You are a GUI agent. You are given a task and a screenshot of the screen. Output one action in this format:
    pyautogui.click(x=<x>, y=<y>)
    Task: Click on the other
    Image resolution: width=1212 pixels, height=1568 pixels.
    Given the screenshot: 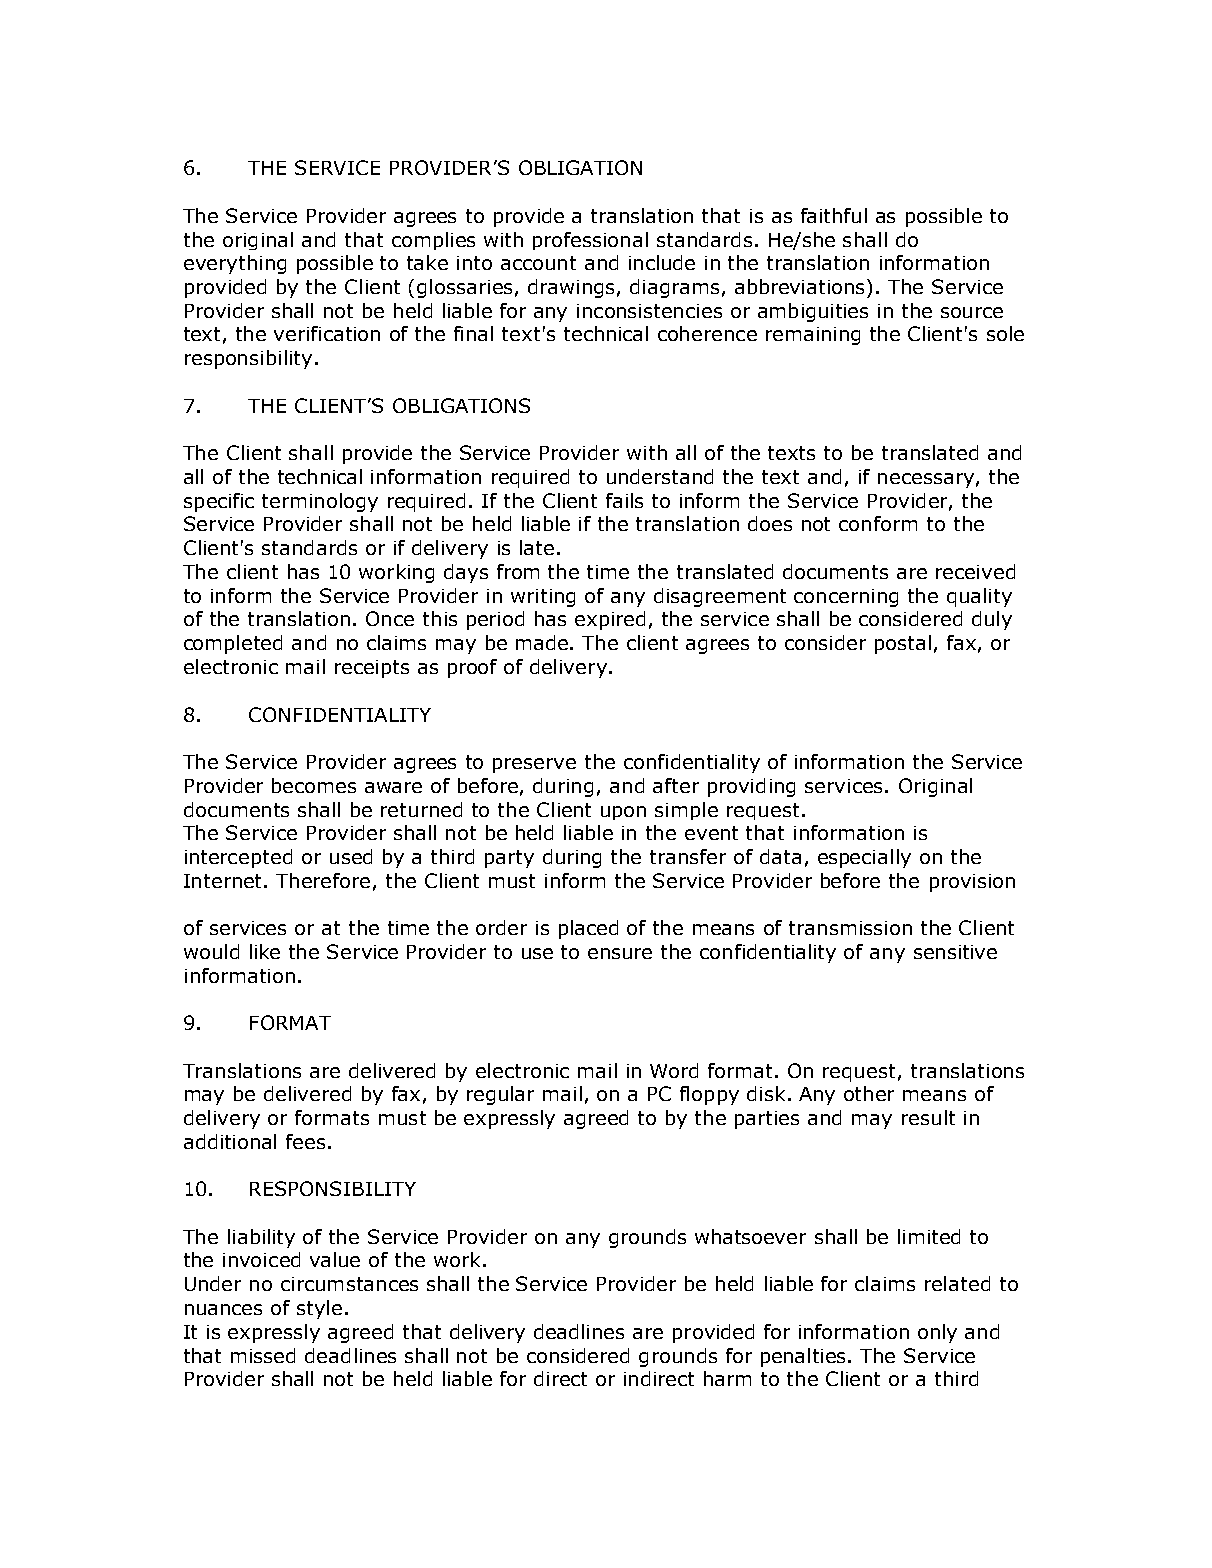 What is the action you would take?
    pyautogui.click(x=869, y=1093)
